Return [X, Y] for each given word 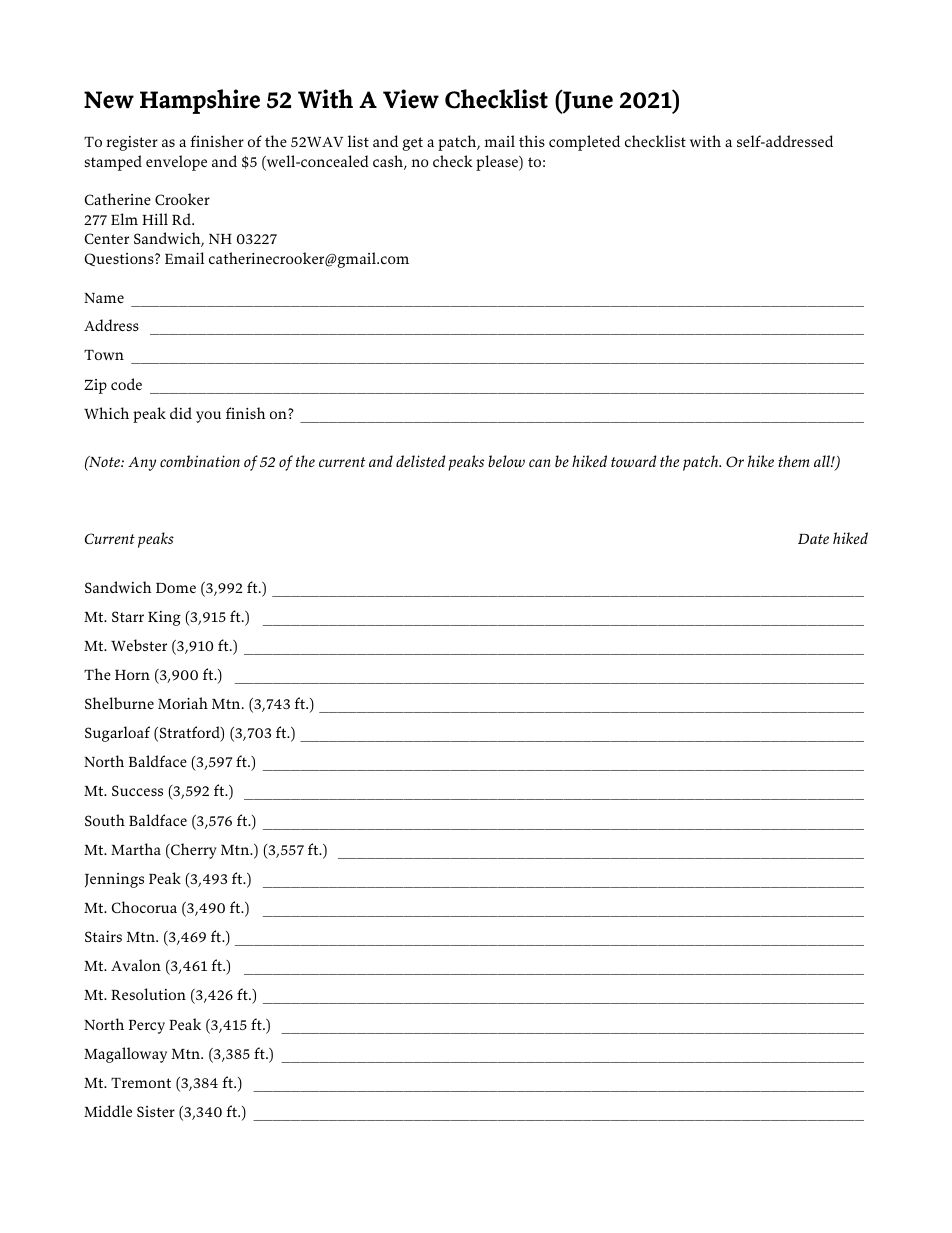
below [506, 461]
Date [813, 539]
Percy [147, 1027]
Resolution [148, 994]
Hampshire [200, 101]
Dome [176, 588]
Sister [156, 1111]
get [412, 144]
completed [584, 143]
